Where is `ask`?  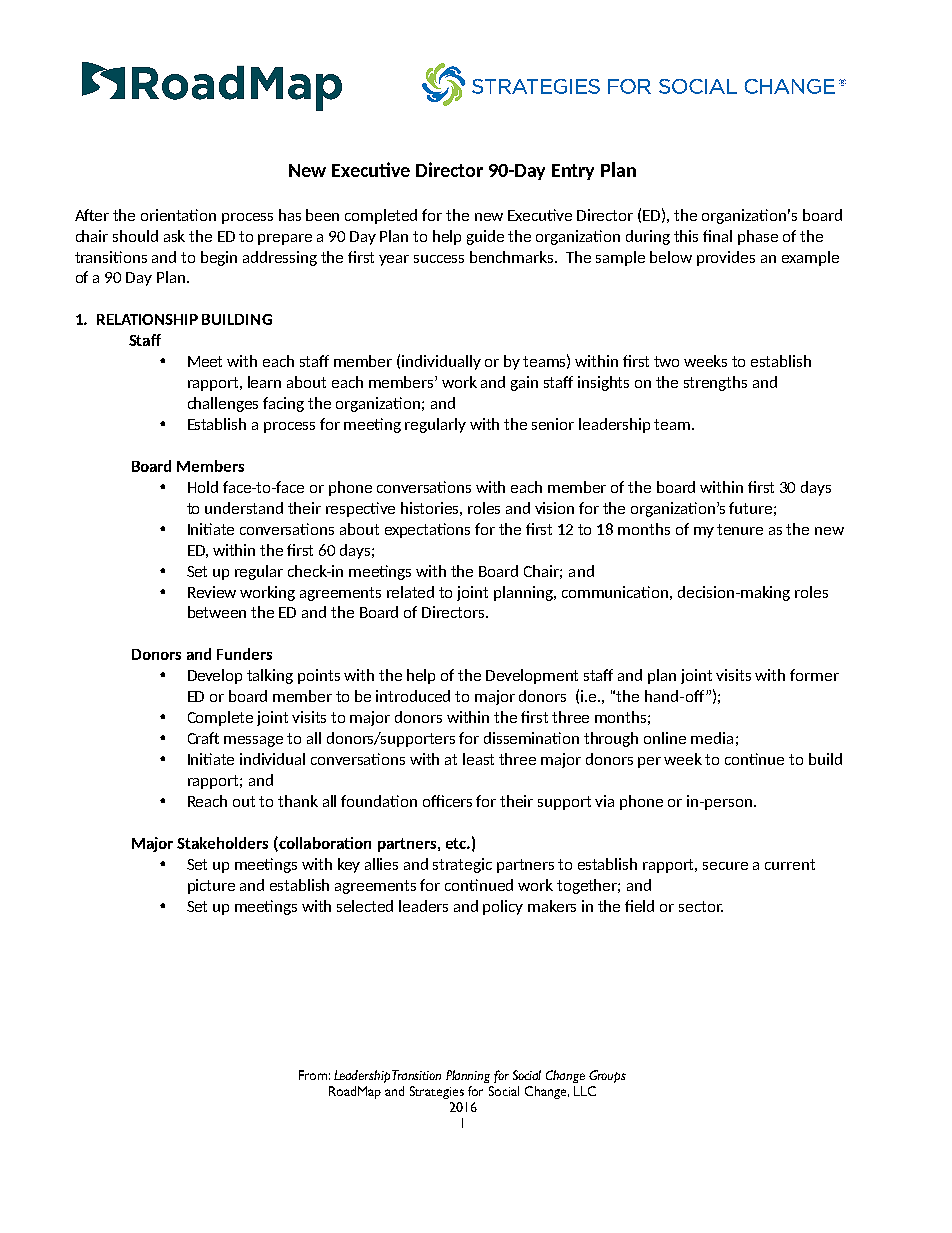
ask is located at coordinates (174, 236).
